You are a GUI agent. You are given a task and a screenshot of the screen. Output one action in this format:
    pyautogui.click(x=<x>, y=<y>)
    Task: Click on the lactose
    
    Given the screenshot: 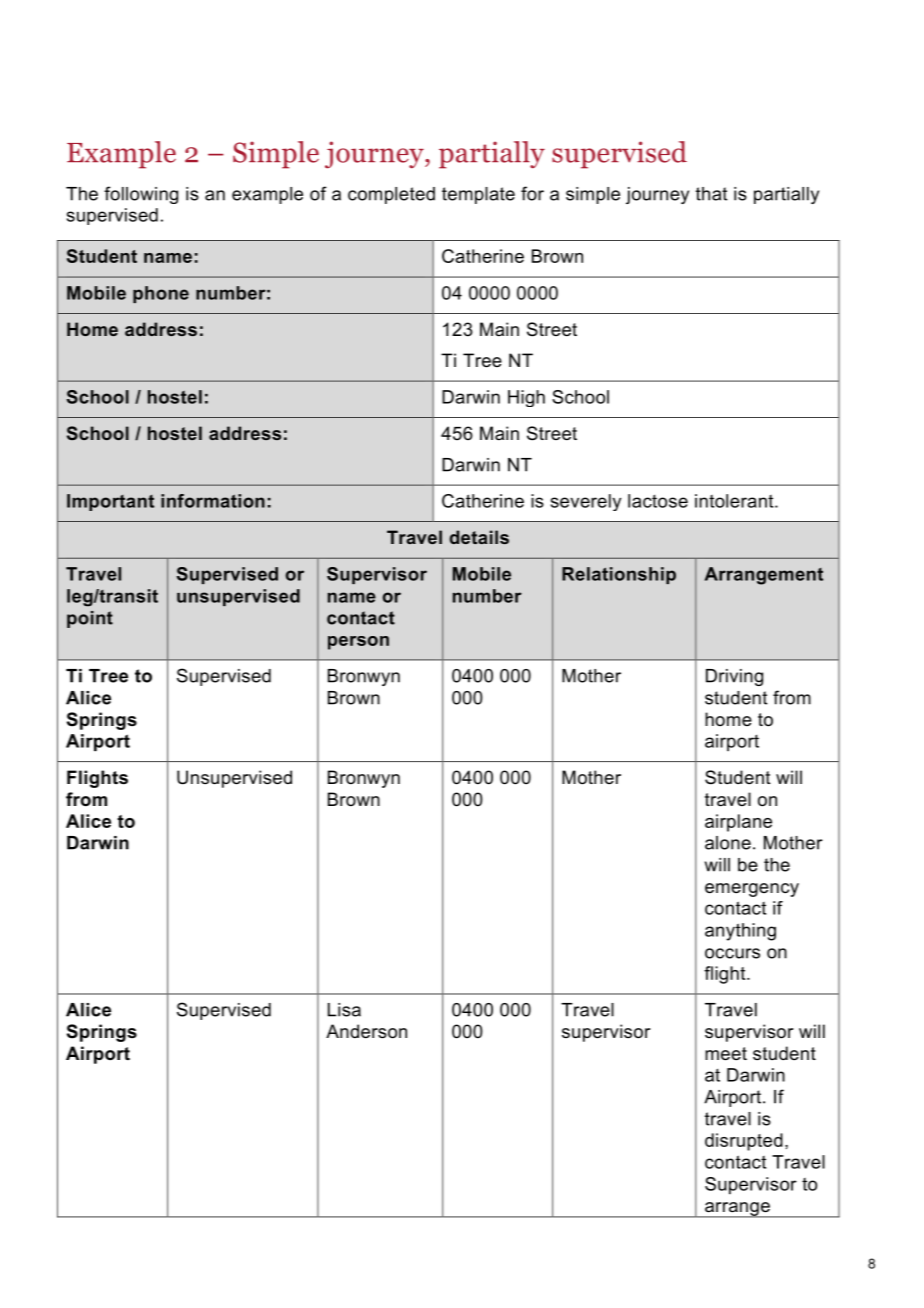 What is the action you would take?
    pyautogui.click(x=658, y=501)
